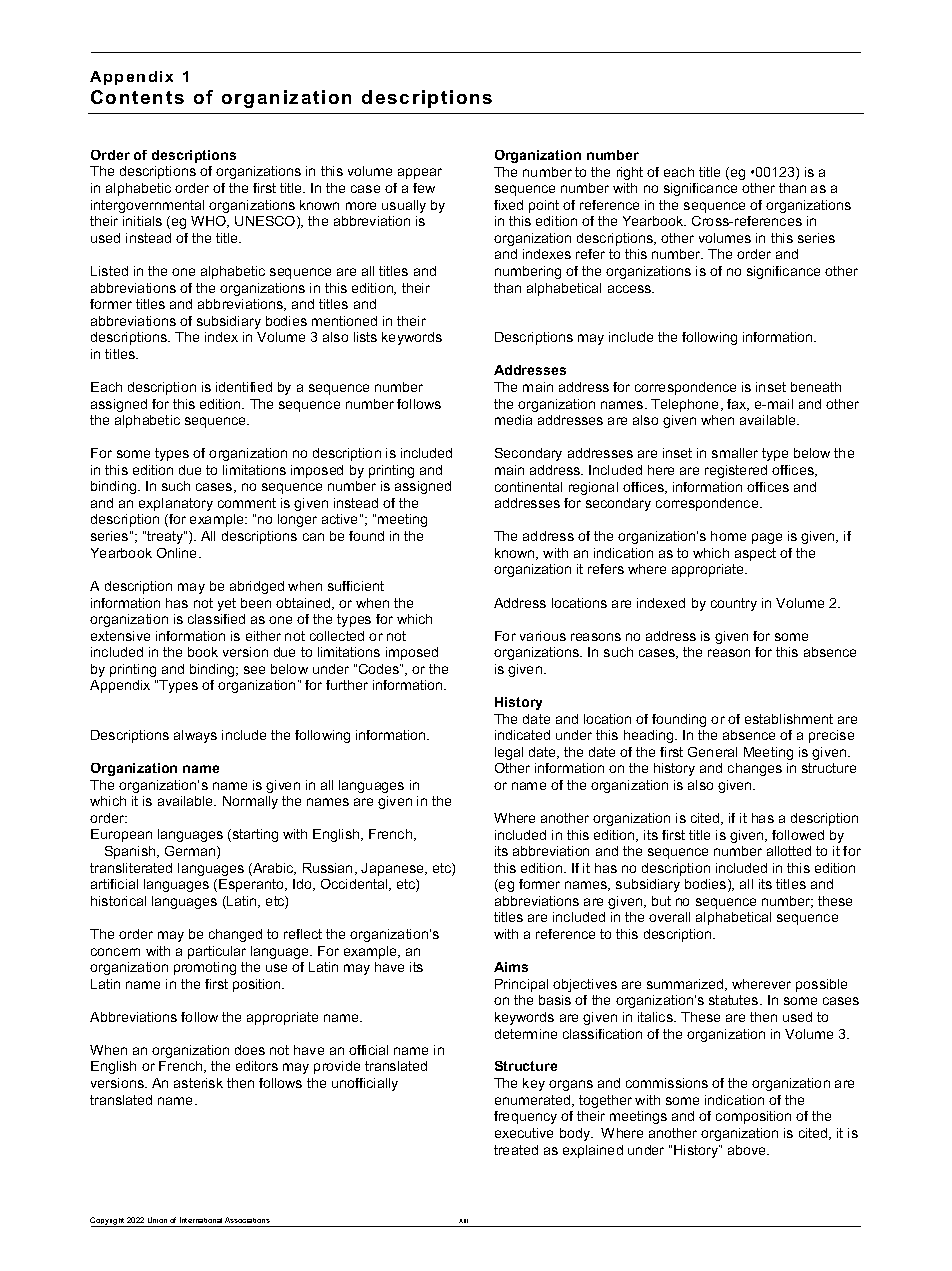 The width and height of the screenshot is (952, 1271). I want to click on various, so click(543, 636).
